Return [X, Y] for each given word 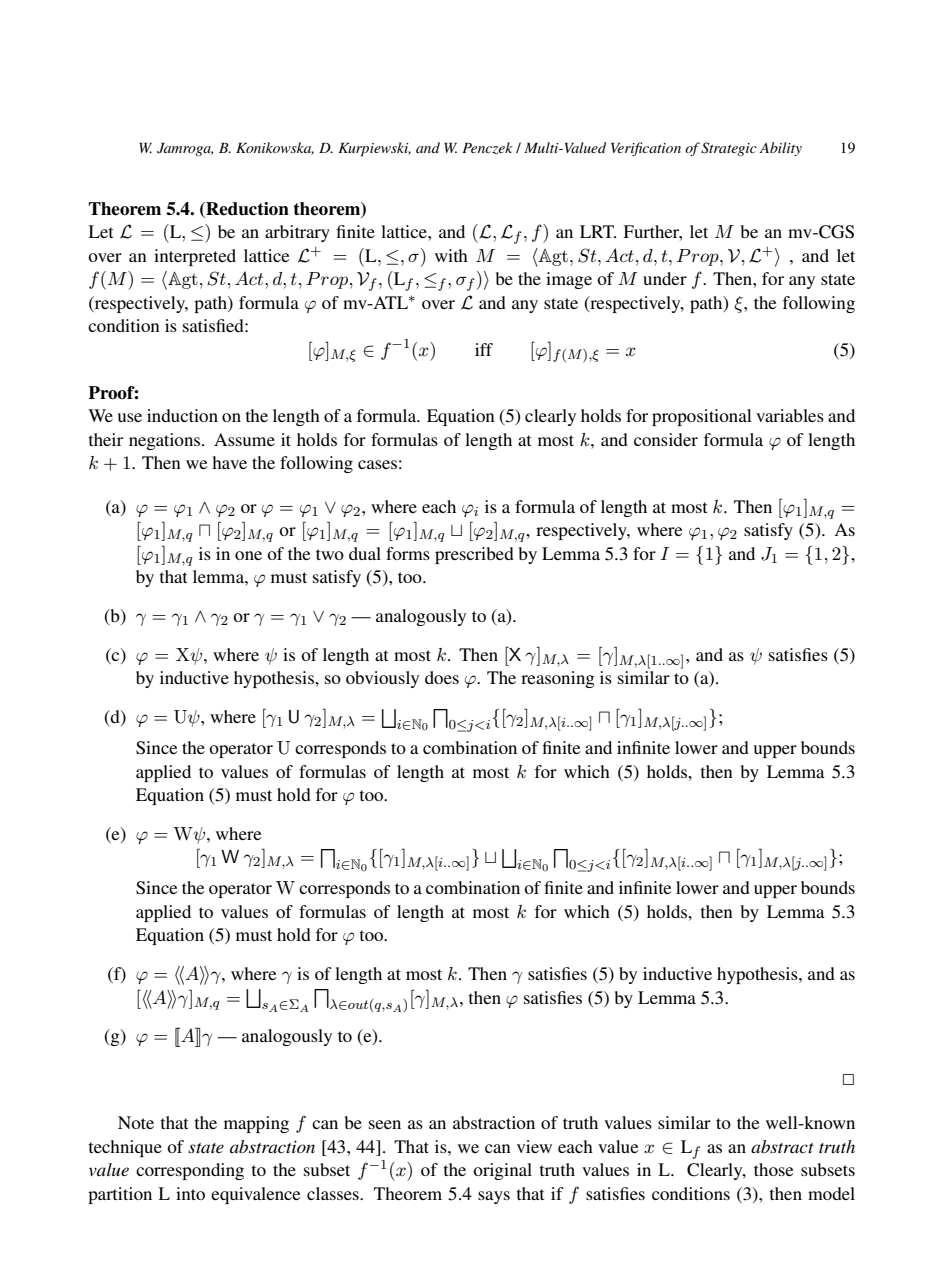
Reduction [246, 209]
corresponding [190, 1171]
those [774, 1169]
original [502, 1171]
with [451, 255]
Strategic [729, 149]
